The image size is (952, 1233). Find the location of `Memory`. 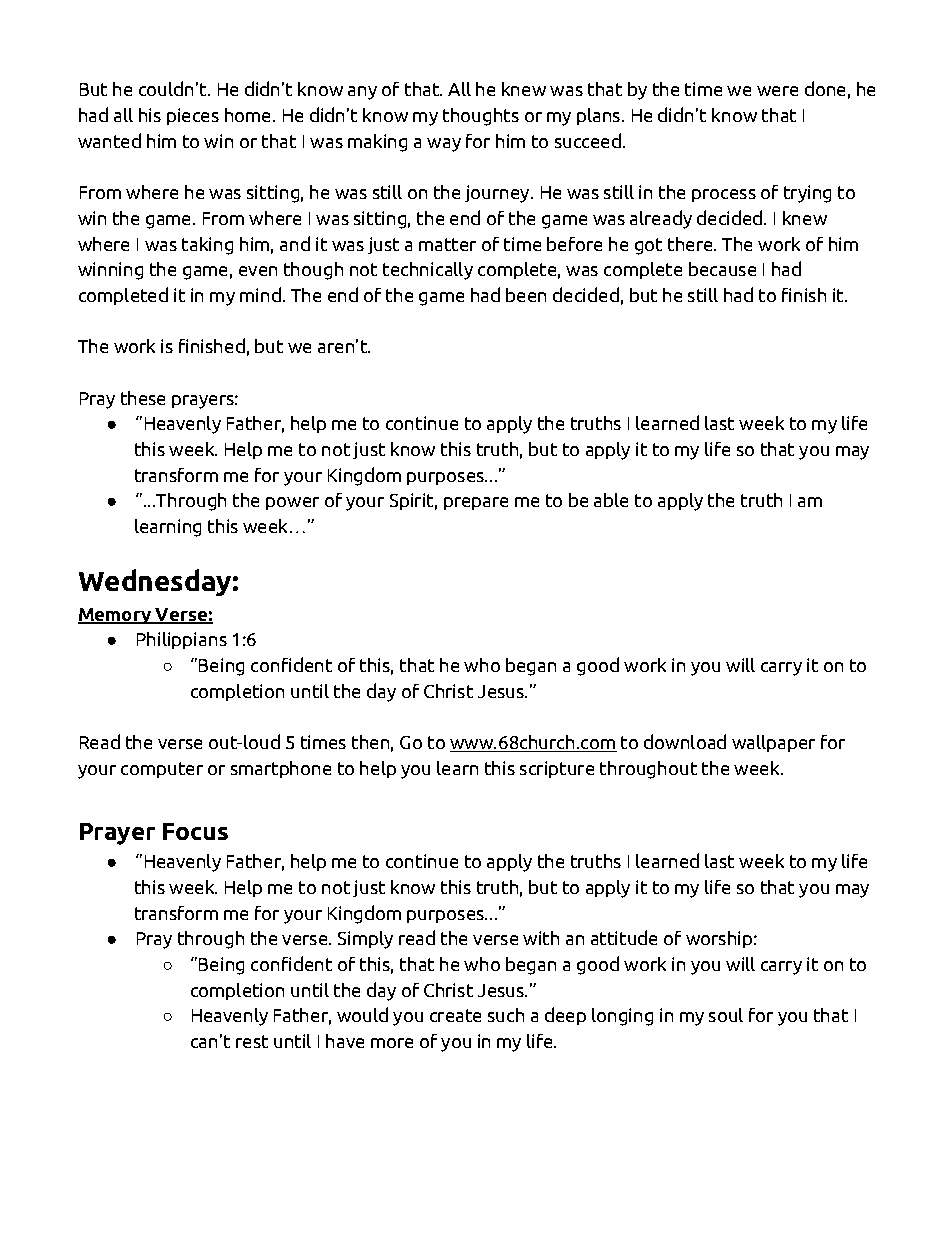

Memory is located at coordinates (116, 616).
